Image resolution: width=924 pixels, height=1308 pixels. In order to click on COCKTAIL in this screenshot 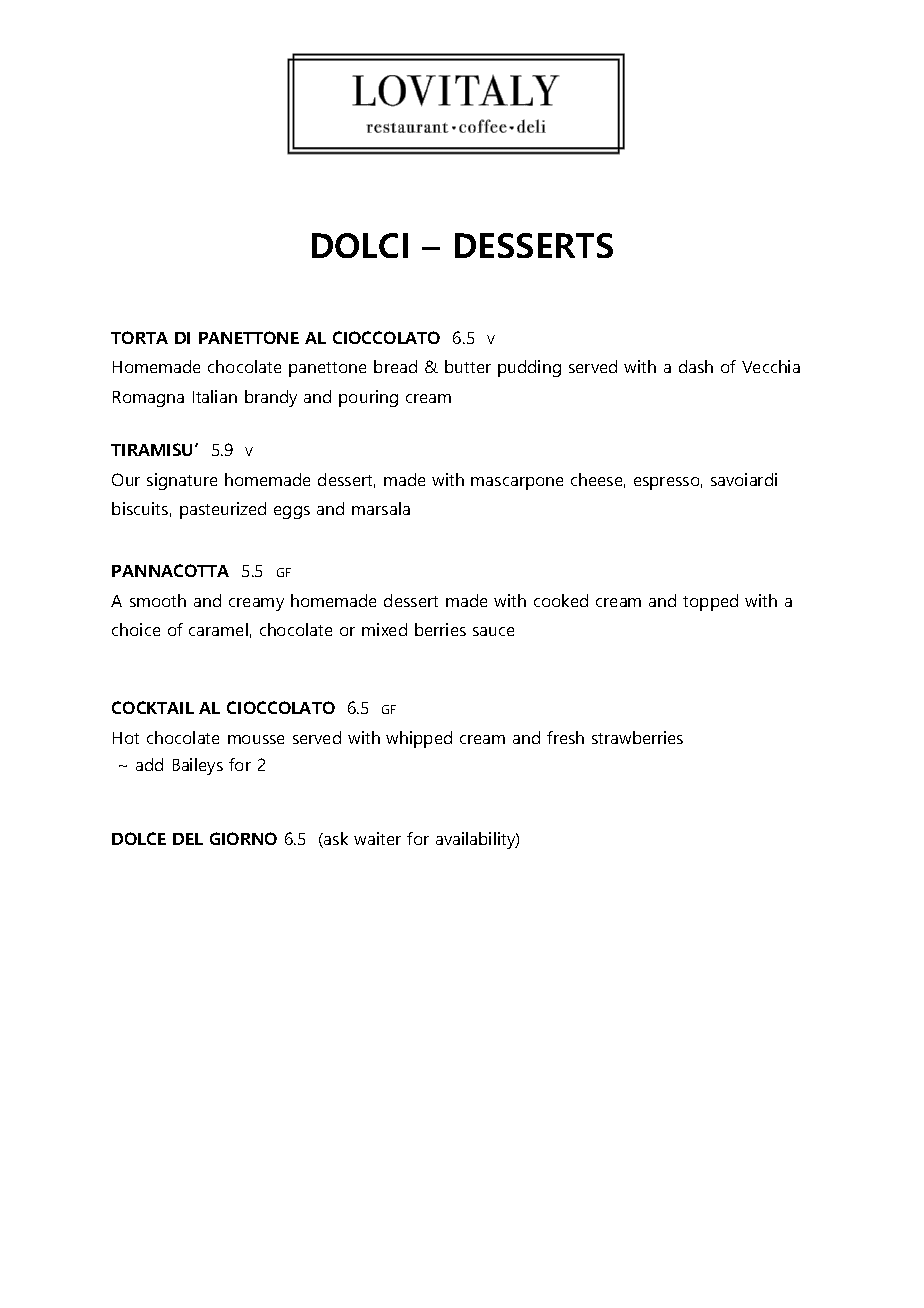, I will do `click(153, 707)`.
